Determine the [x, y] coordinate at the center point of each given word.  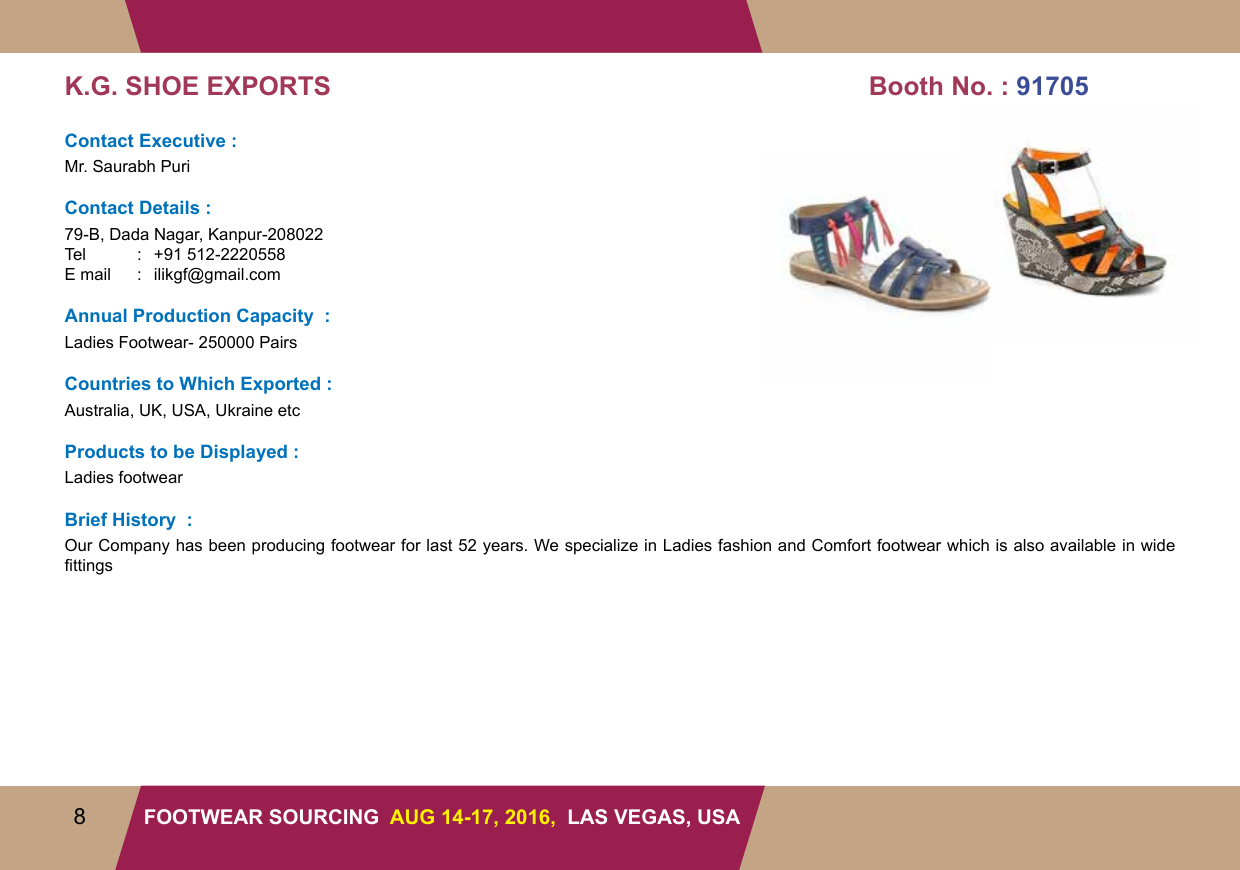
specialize [601, 547]
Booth [906, 85]
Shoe [162, 85]
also [1029, 545]
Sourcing [323, 816]
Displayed [244, 453]
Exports [269, 85]
